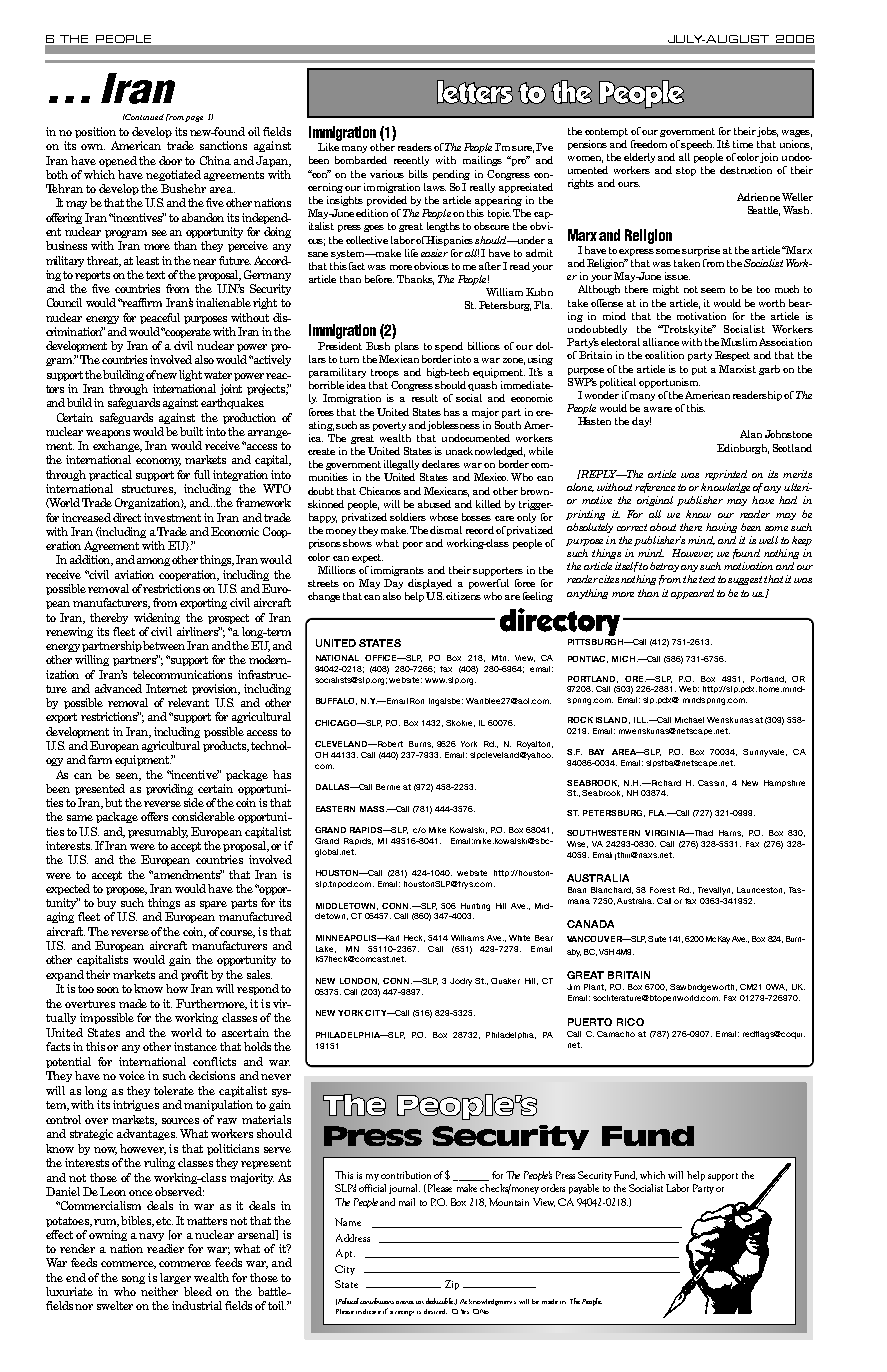  Describe the element at coordinates (166, 688) in the screenshot. I see `Internet` at that location.
